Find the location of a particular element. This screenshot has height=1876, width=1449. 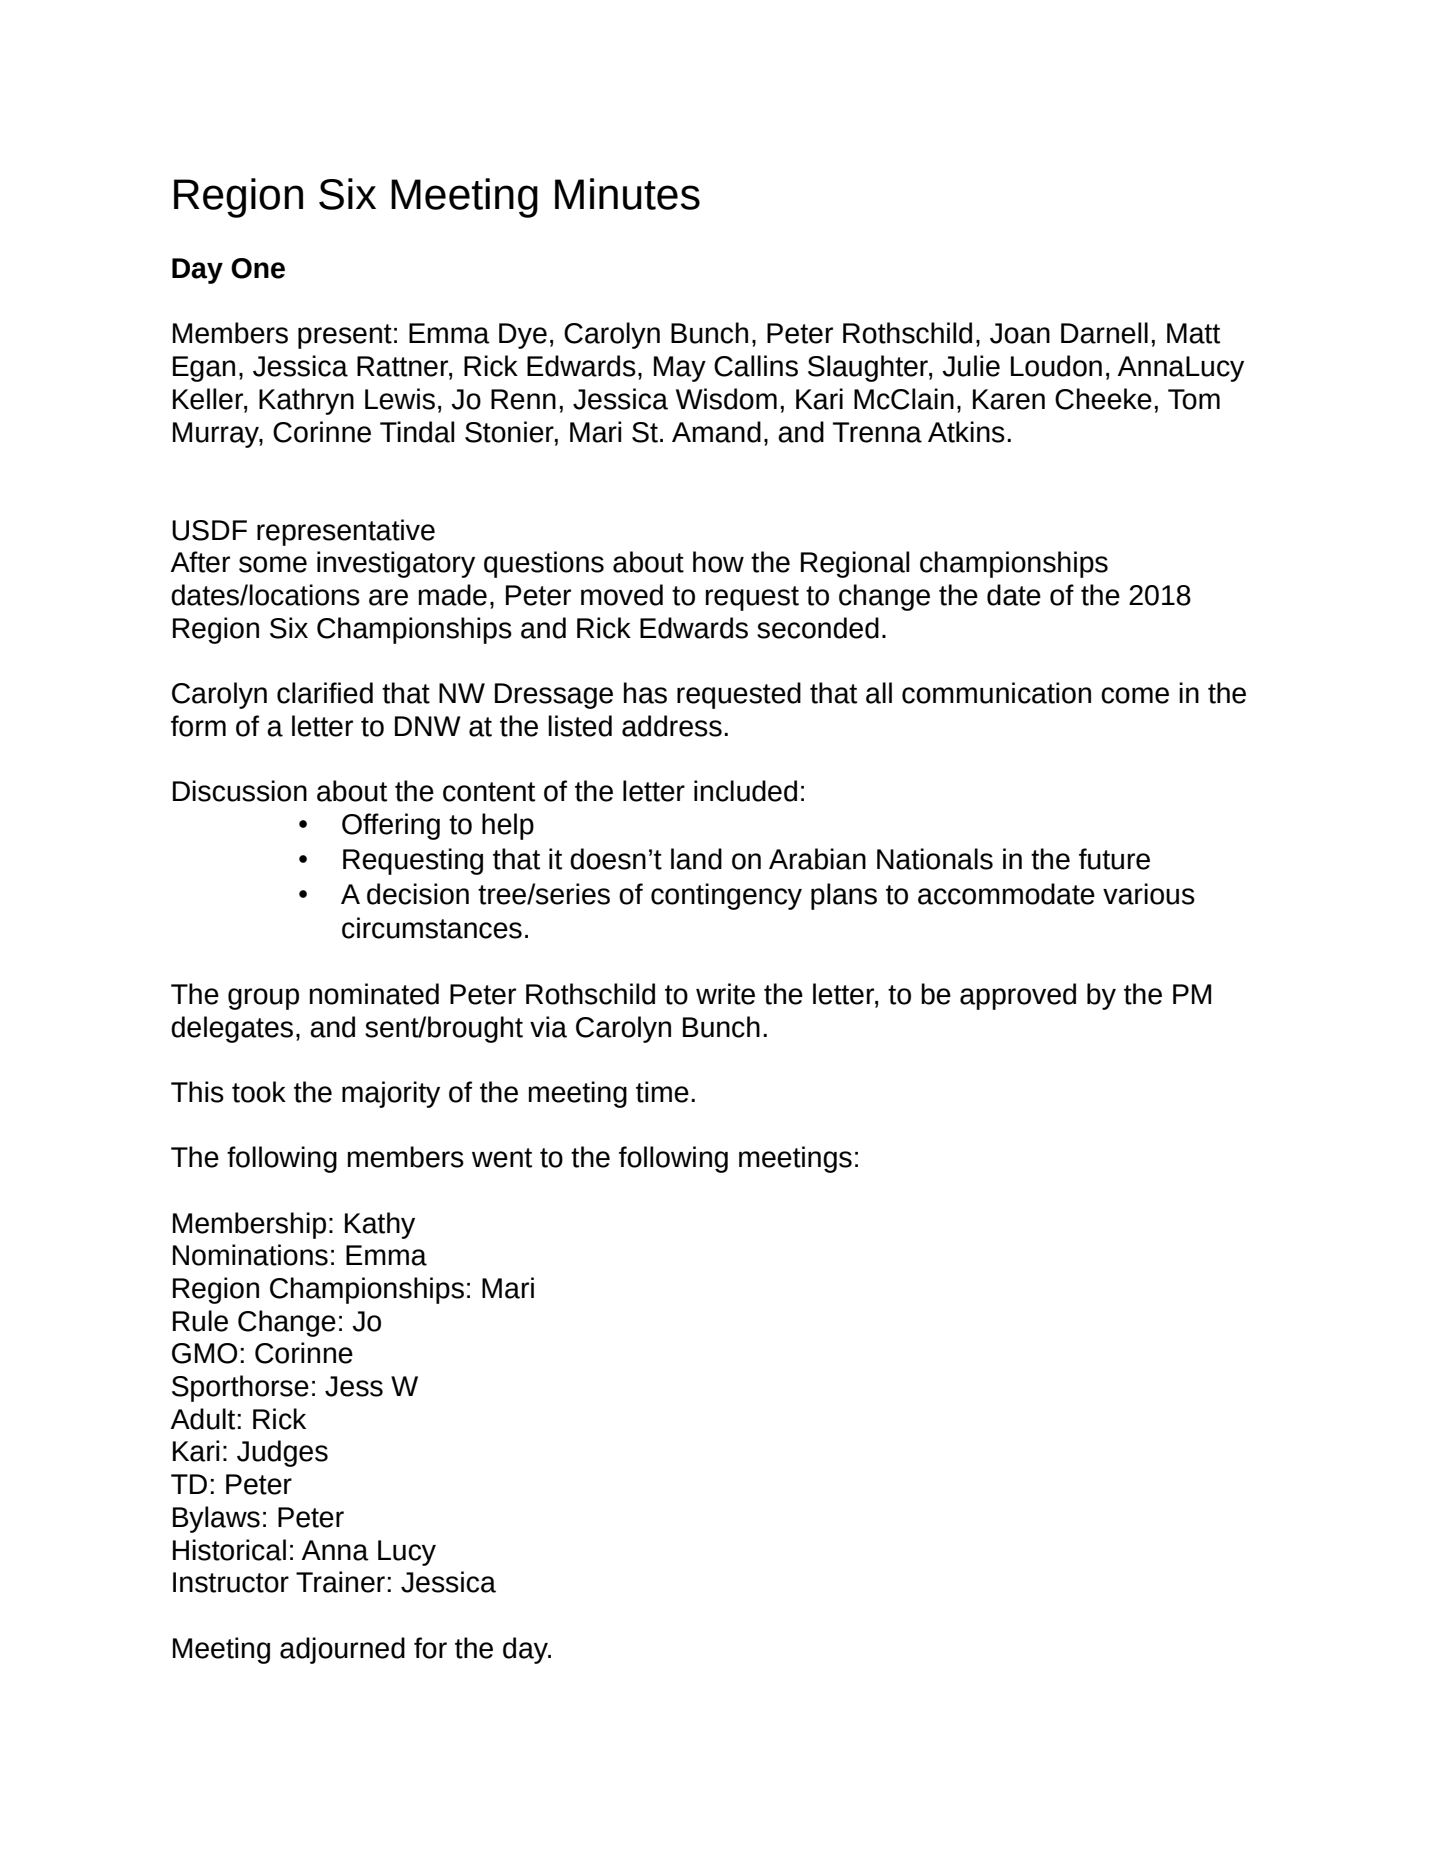

One is located at coordinates (258, 268).
